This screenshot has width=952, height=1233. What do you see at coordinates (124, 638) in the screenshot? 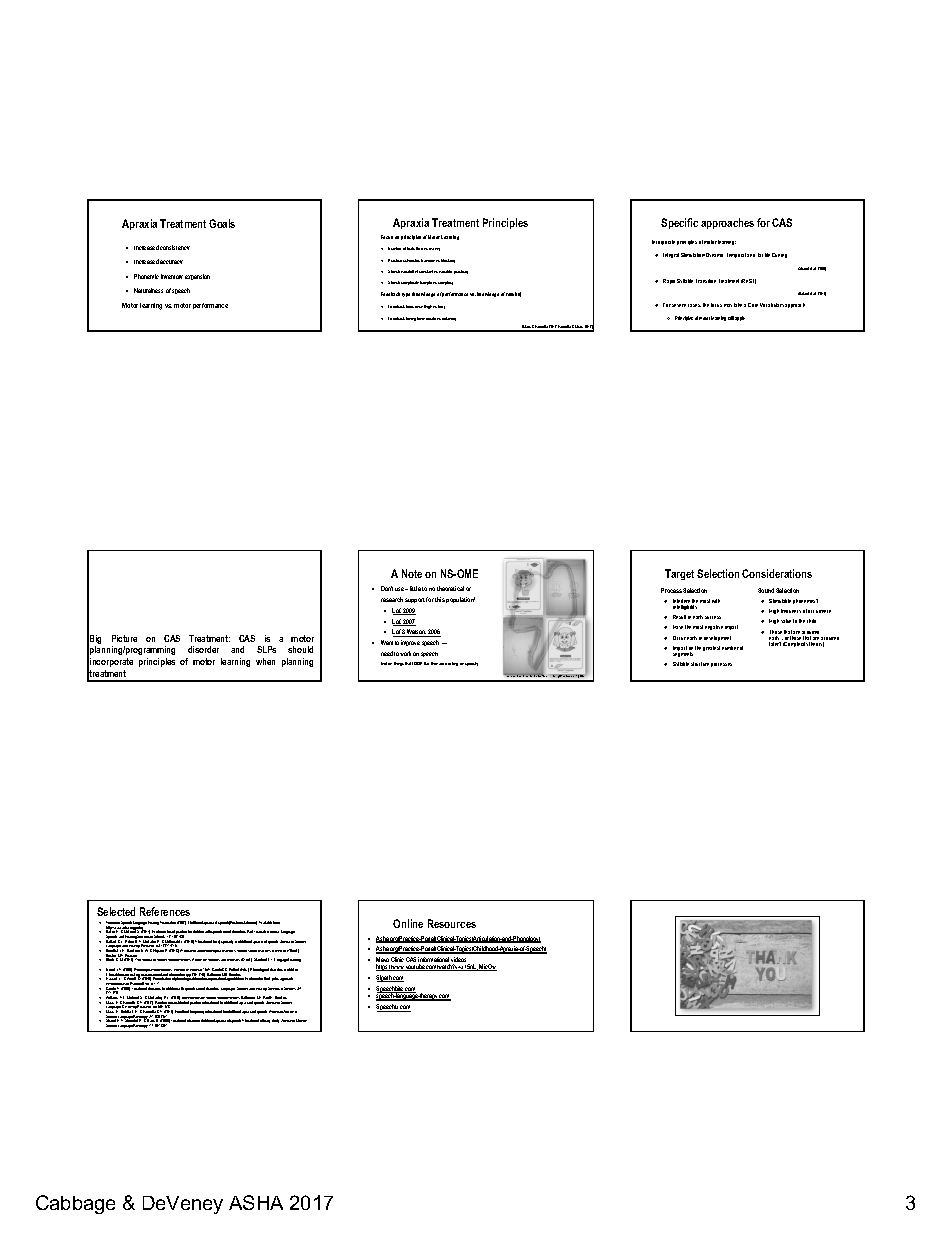
I see `Picture` at bounding box center [124, 638].
